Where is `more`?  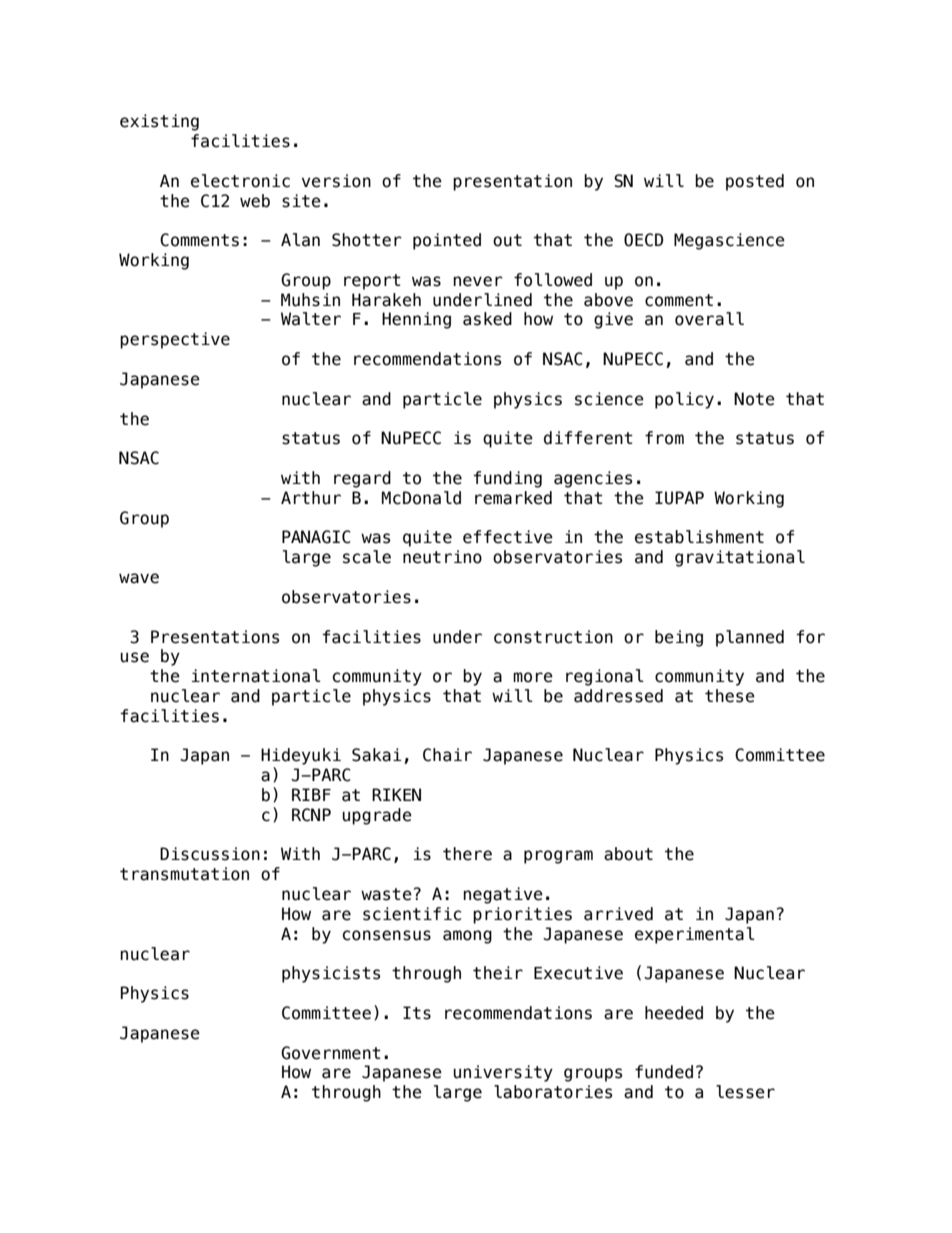 more is located at coordinates (533, 677).
